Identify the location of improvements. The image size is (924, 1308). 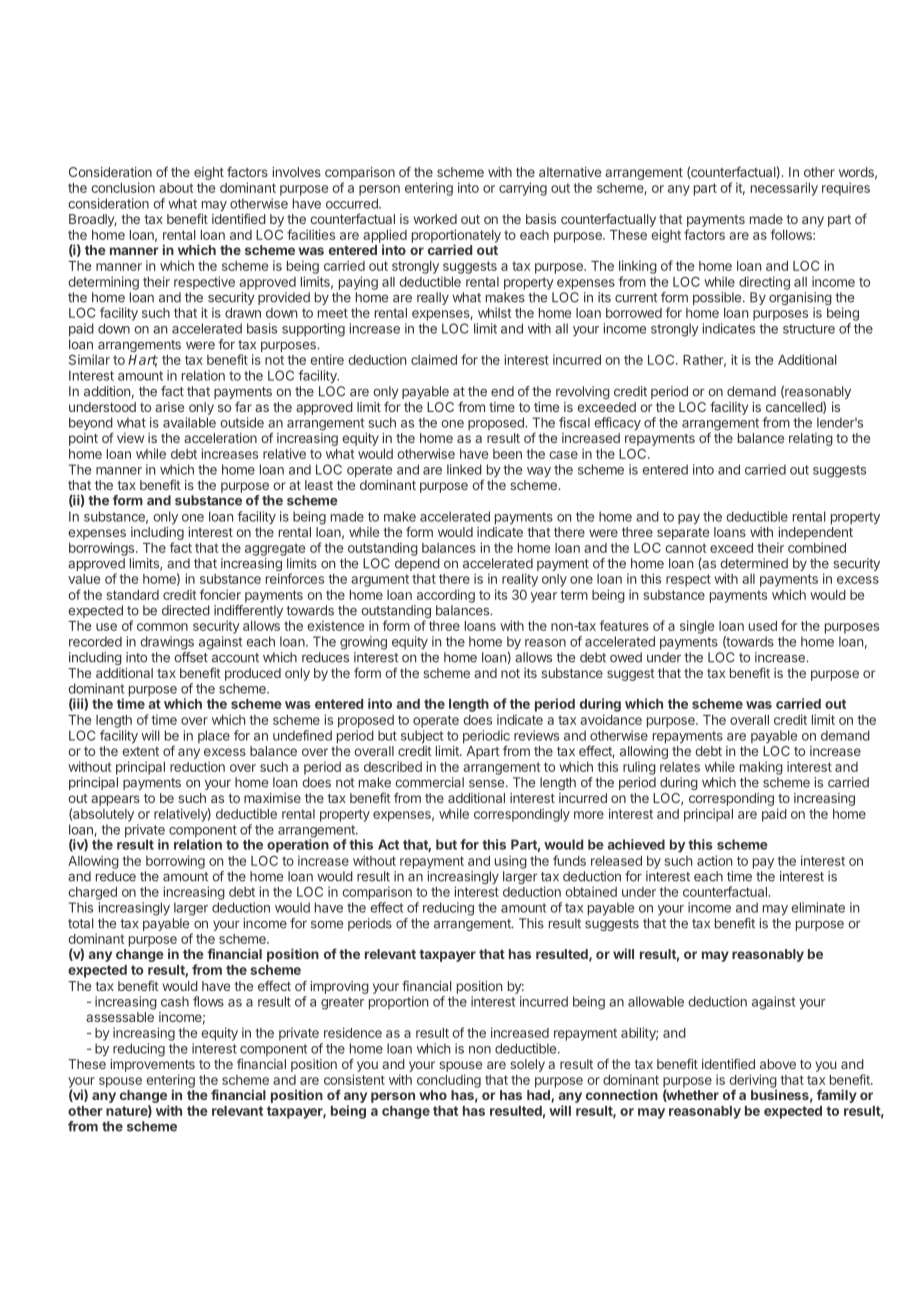
(152, 1065).
